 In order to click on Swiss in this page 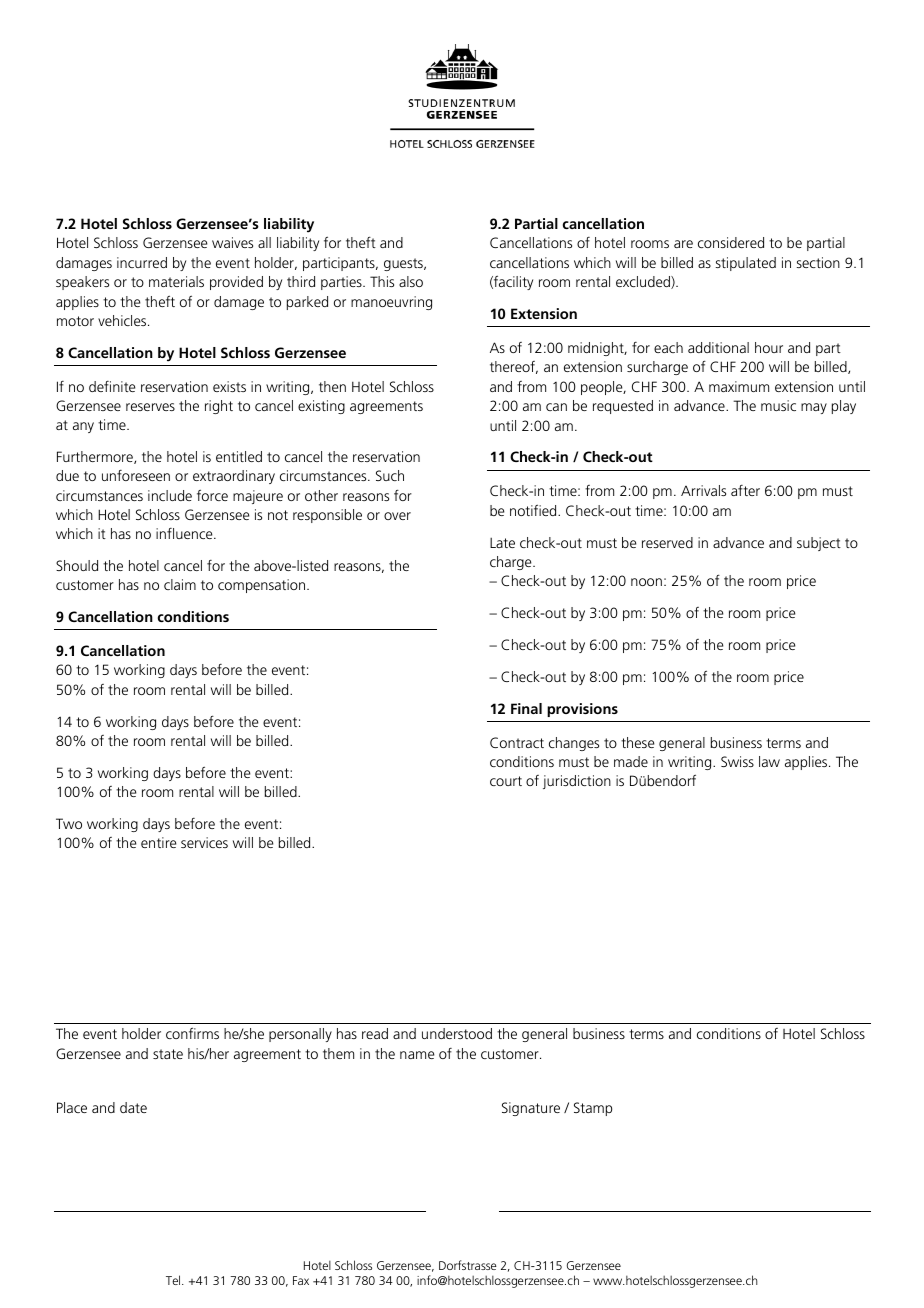, I will do `click(737, 761)`.
